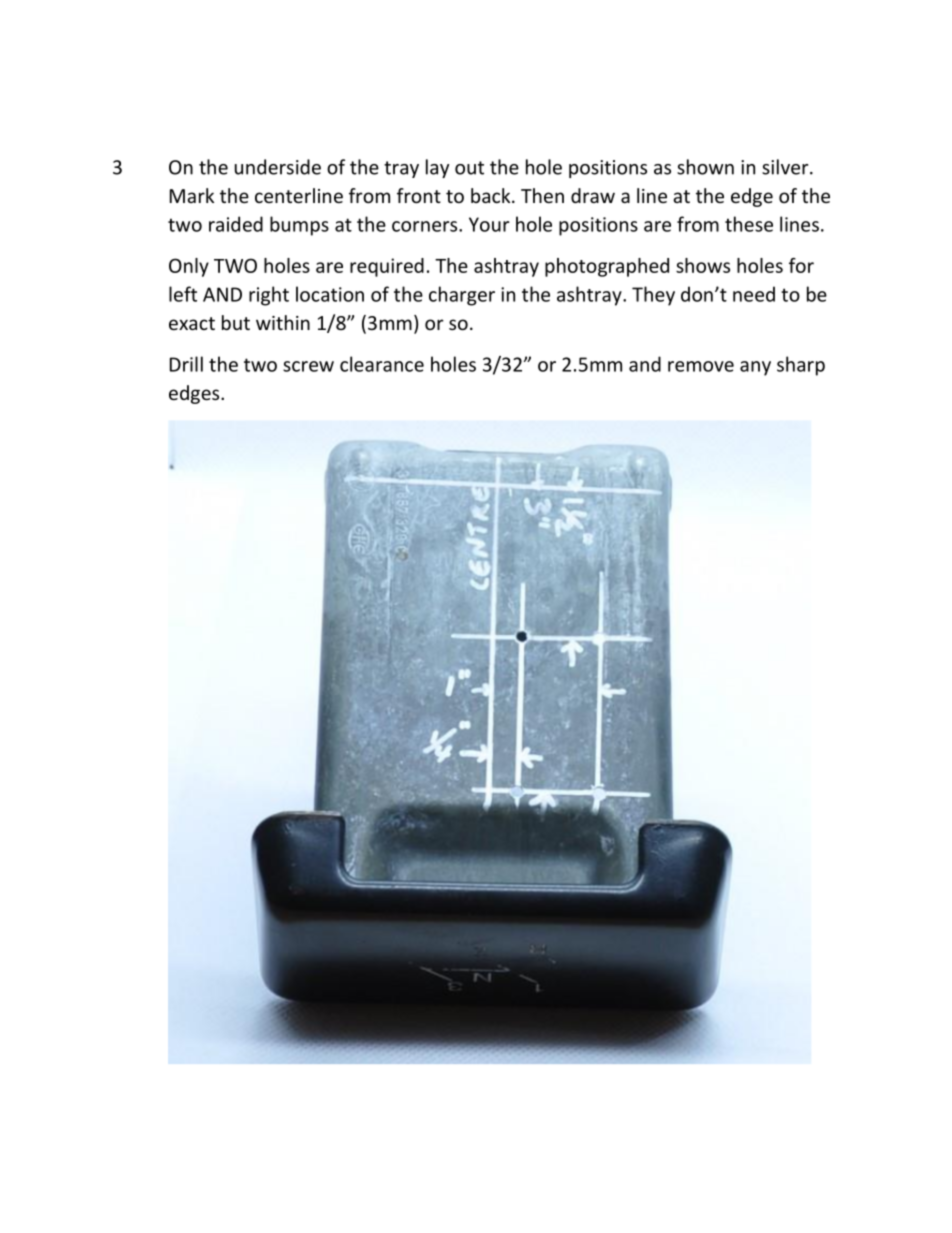 The width and height of the page is (952, 1233). I want to click on shows, so click(703, 265).
